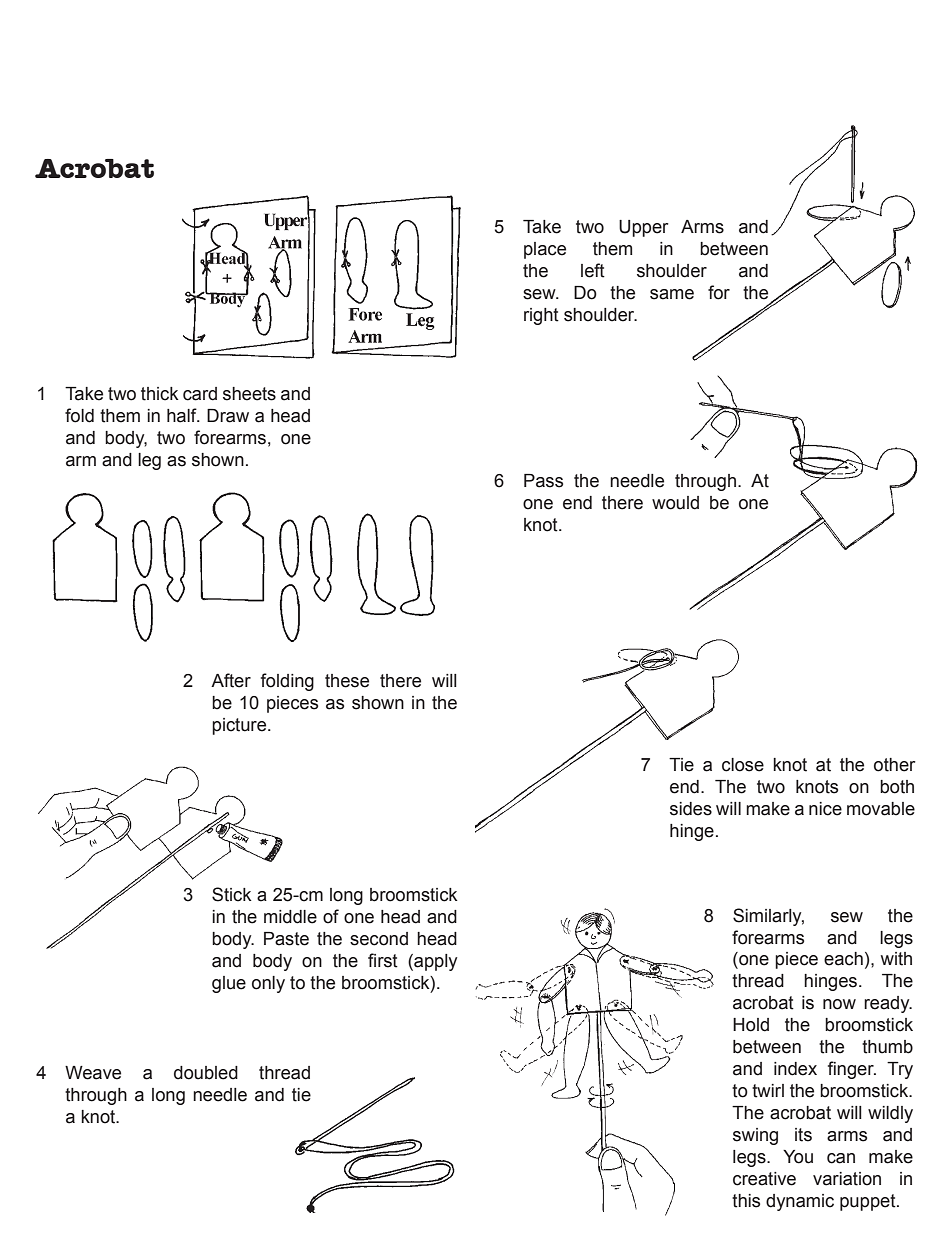 This screenshot has width=952, height=1245. What do you see at coordinates (746, 1201) in the screenshot?
I see `this` at bounding box center [746, 1201].
